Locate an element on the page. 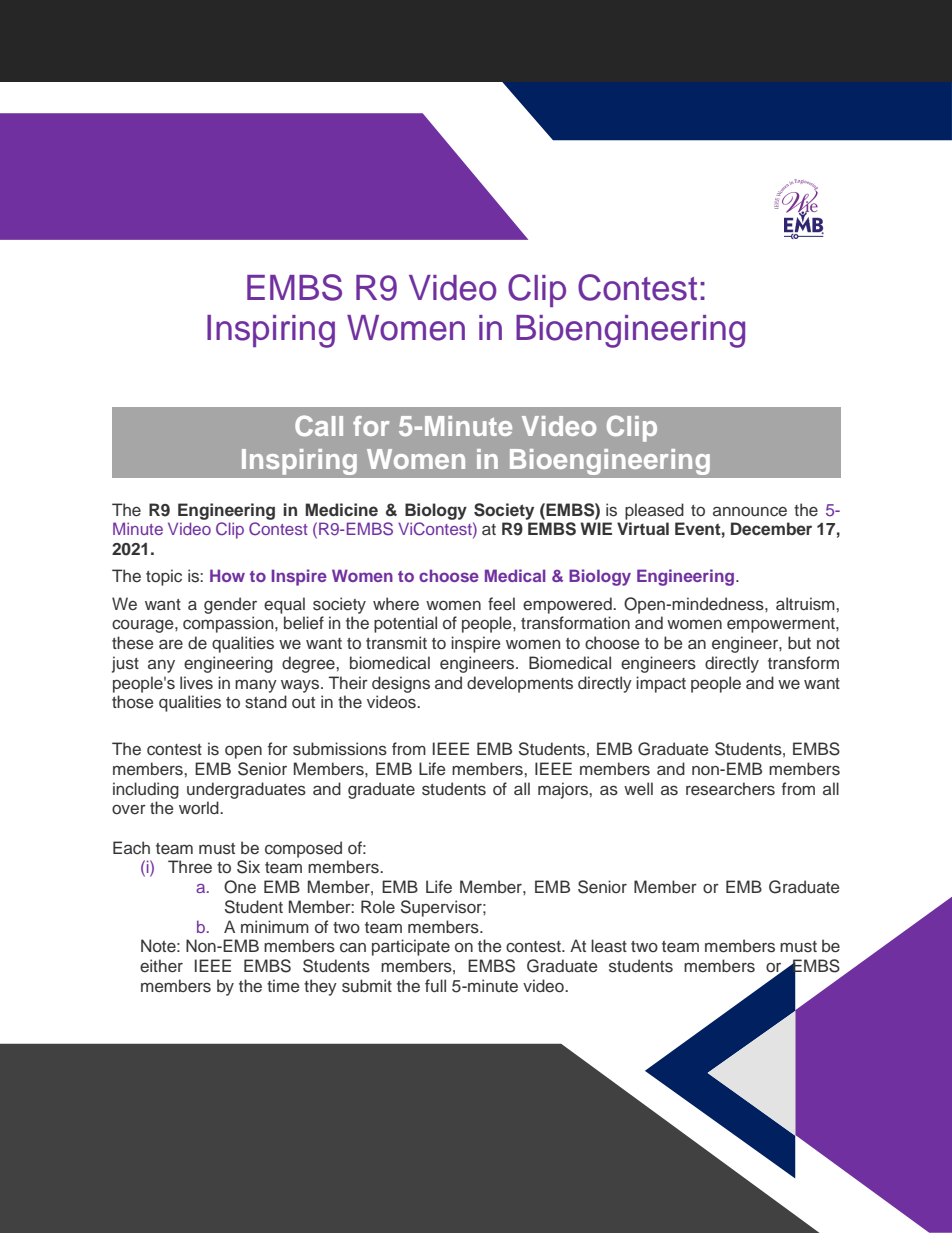 The height and width of the image is (1233, 952). developments is located at coordinates (520, 684).
